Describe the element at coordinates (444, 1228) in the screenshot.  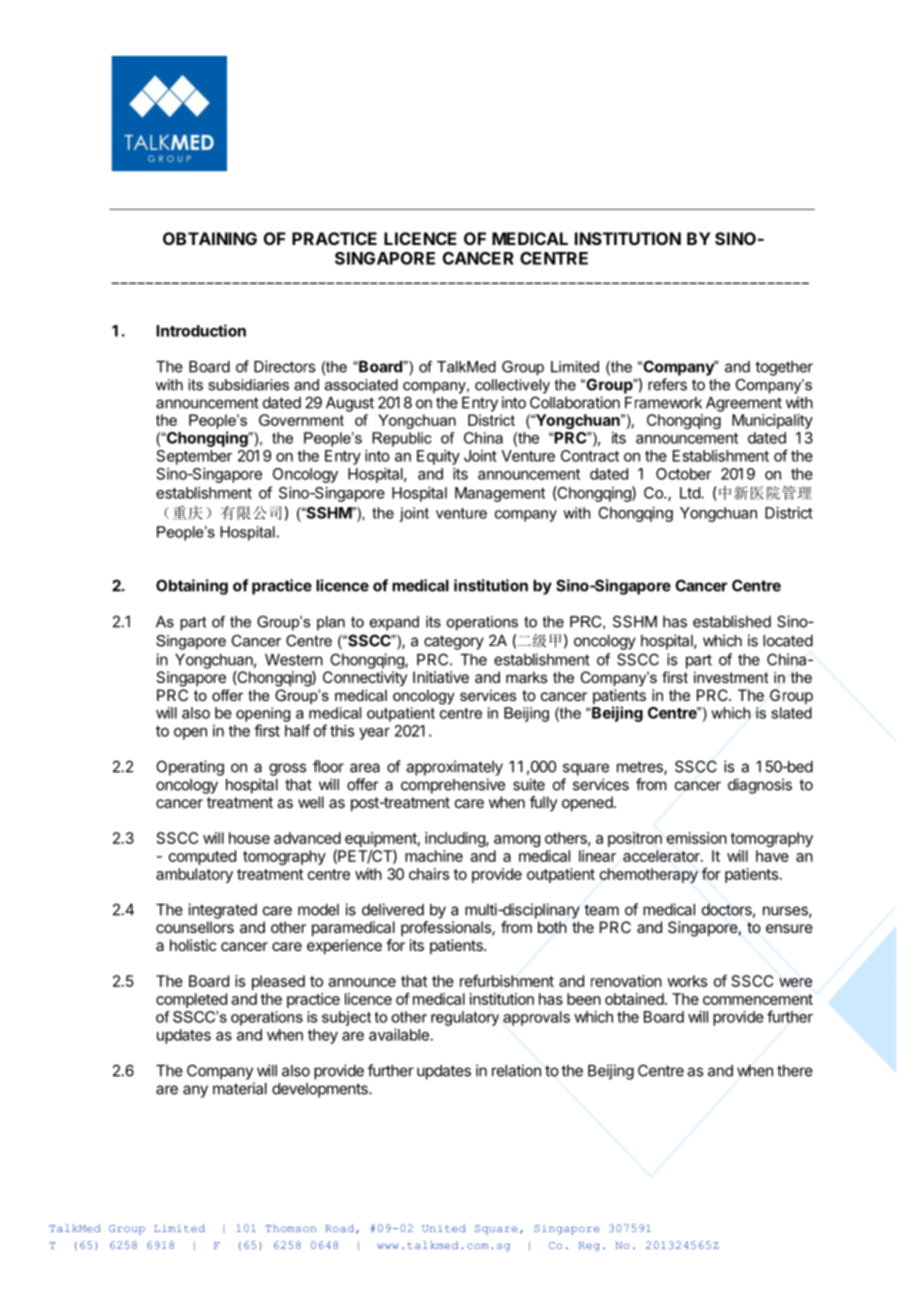
I see `United` at that location.
